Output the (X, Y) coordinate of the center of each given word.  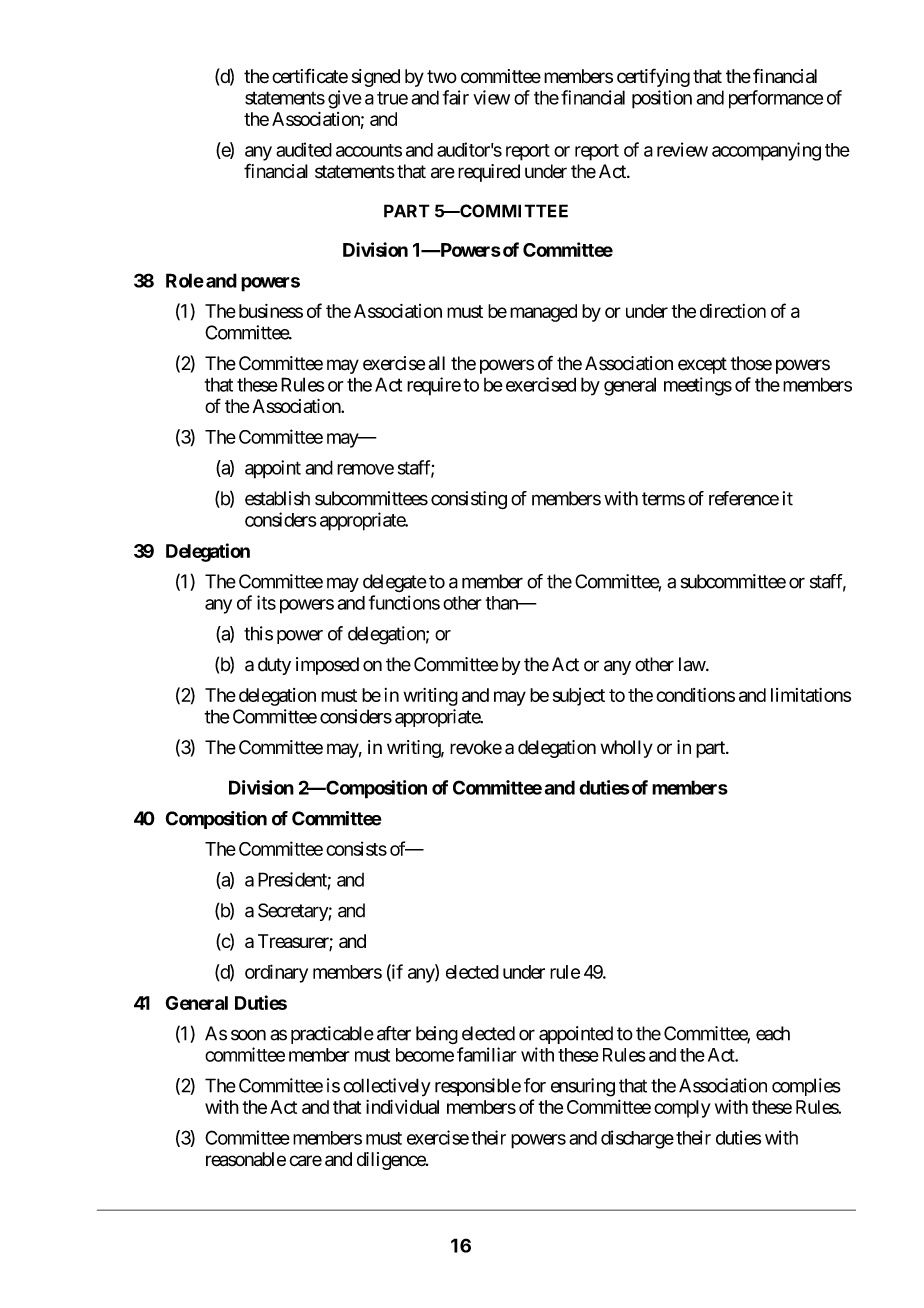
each (773, 1033)
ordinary (276, 973)
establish (277, 498)
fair (456, 97)
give (345, 99)
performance (776, 99)
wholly (627, 749)
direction (733, 311)
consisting (469, 500)
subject (579, 697)
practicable (332, 1035)
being (437, 1035)
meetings (698, 386)
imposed (327, 666)
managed (543, 313)
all (437, 363)
